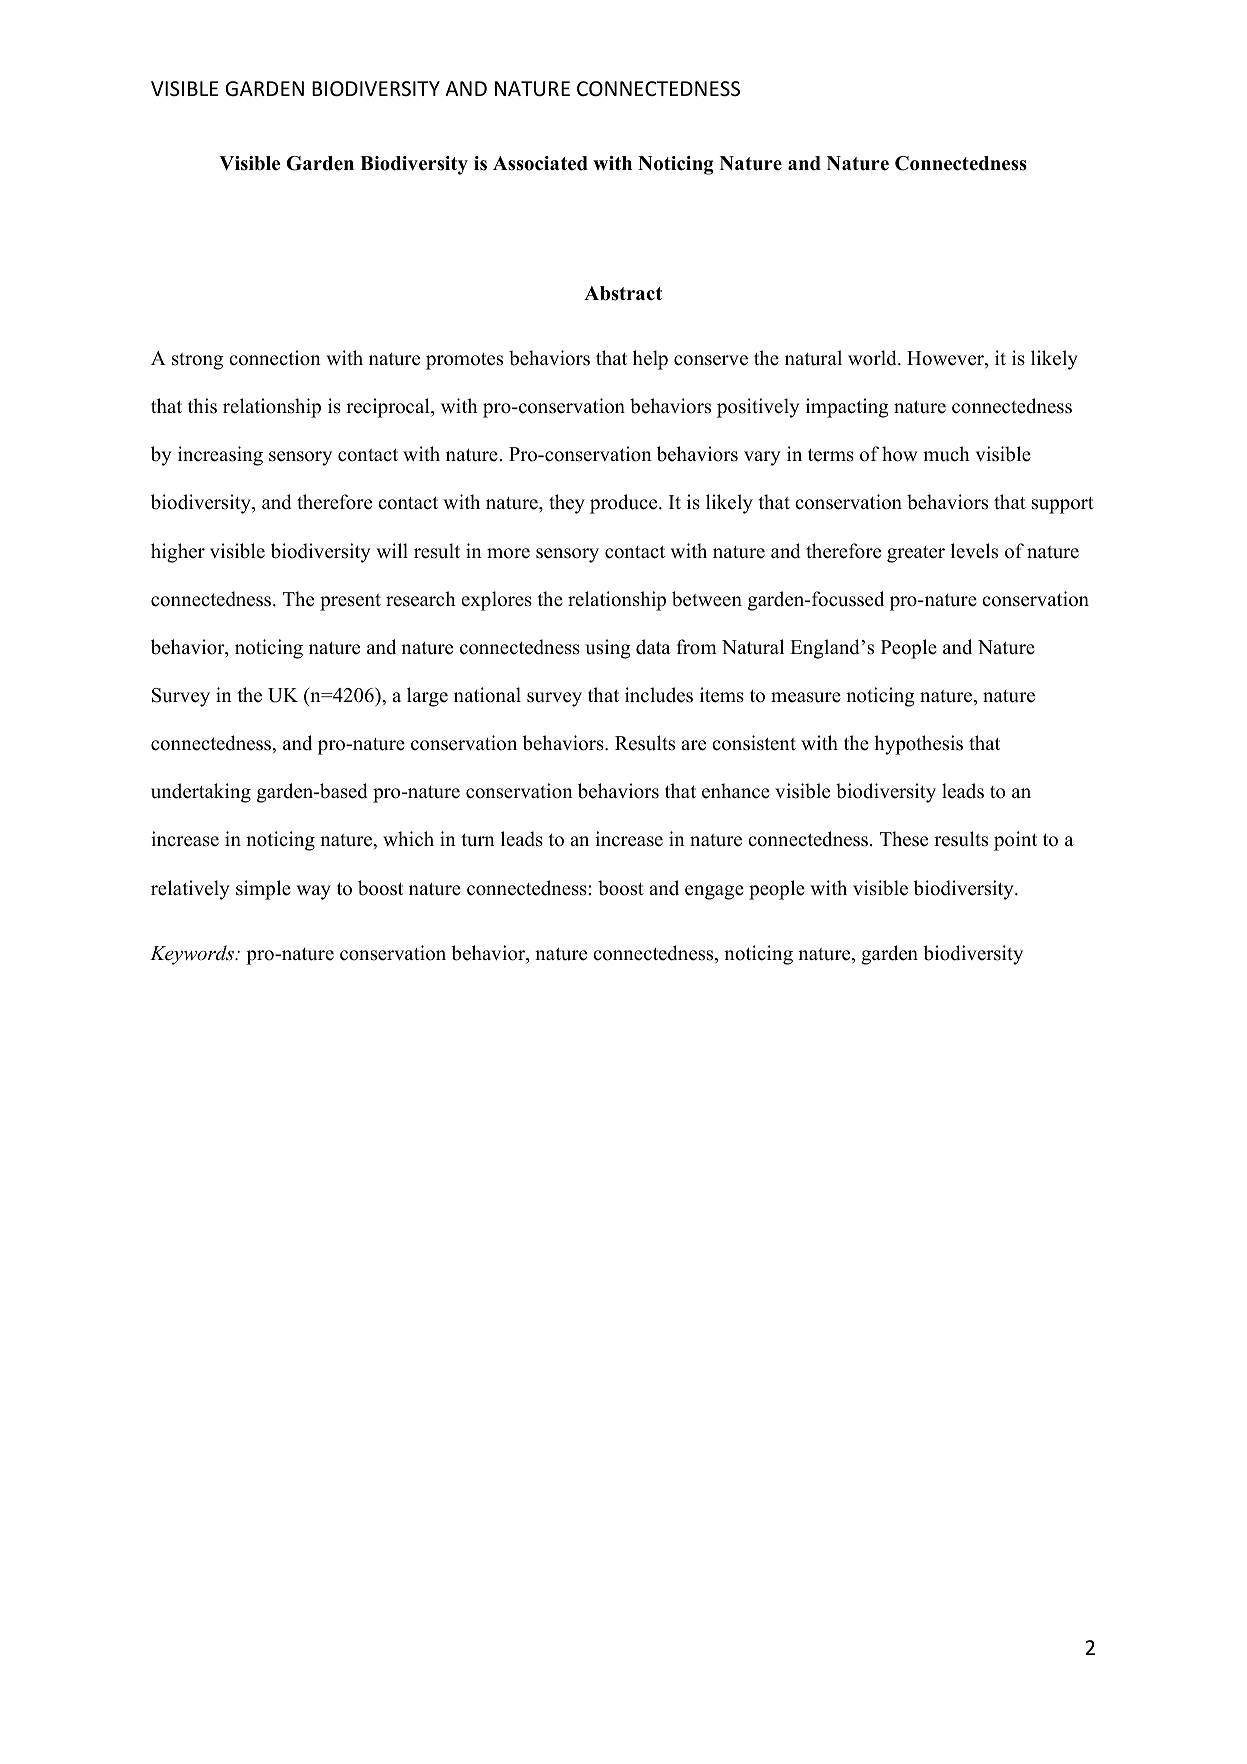 This screenshot has height=1764, width=1247. Describe the element at coordinates (540, 163) in the screenshot. I see `Associated` at that location.
